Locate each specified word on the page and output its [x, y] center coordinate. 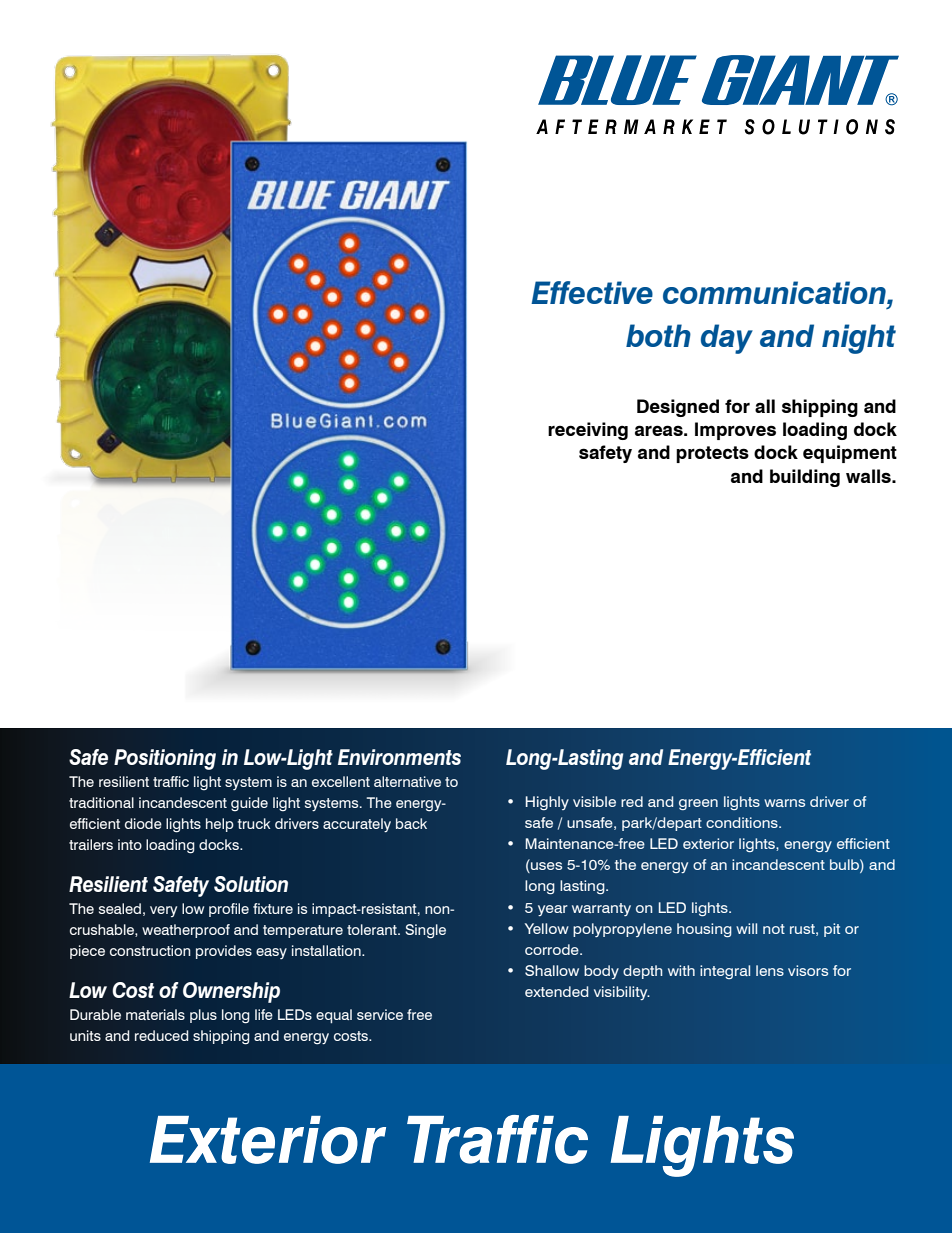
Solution [251, 884]
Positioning [165, 759]
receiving [588, 431]
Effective [592, 292]
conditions [743, 822]
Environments [399, 757]
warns [784, 803]
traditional [101, 802]
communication [775, 292]
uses [545, 867]
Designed [678, 408]
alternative [407, 781]
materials [155, 1014]
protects [712, 454]
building [805, 478]
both [658, 335]
